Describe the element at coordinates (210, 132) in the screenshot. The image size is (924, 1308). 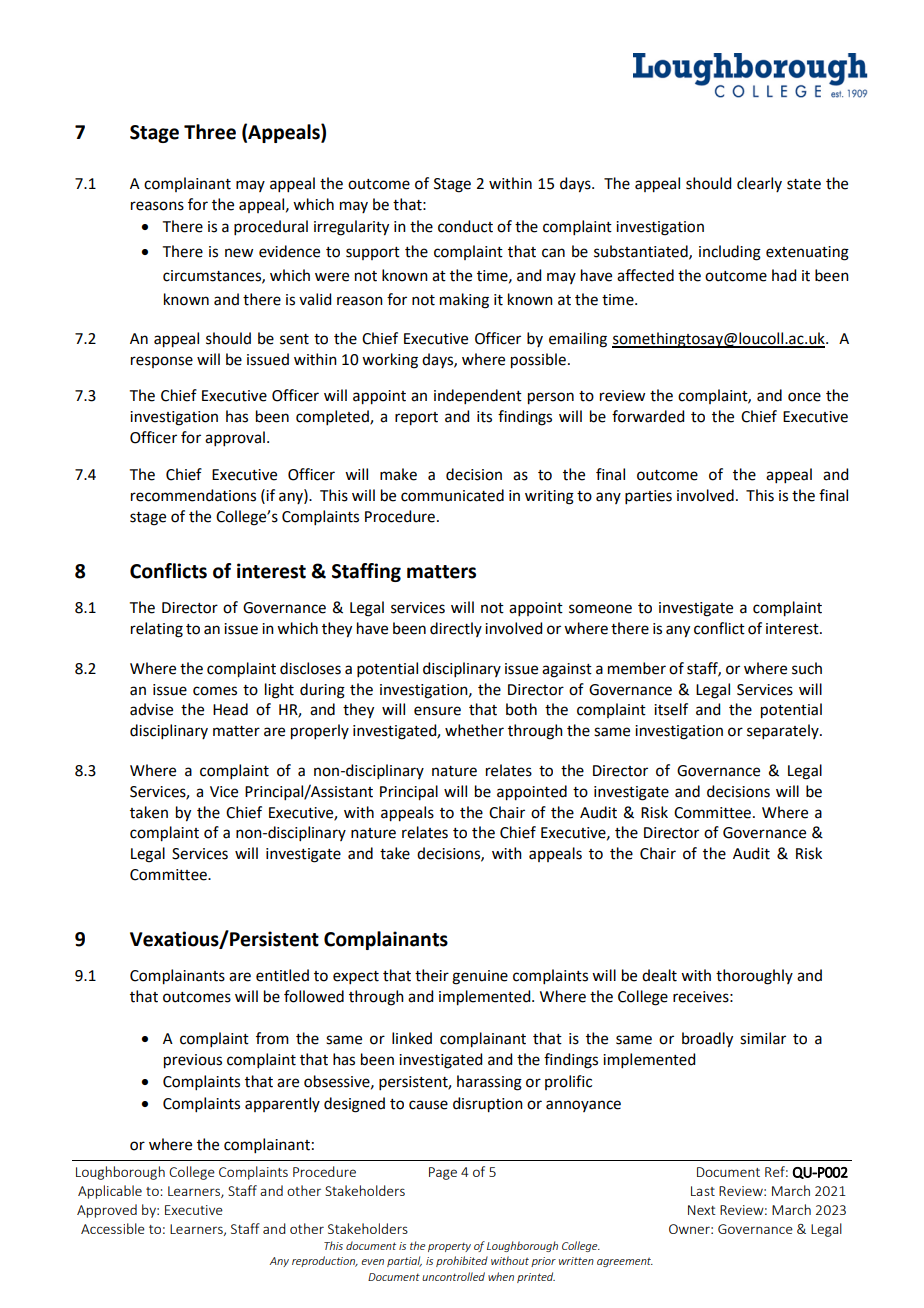
I see `Three` at that location.
